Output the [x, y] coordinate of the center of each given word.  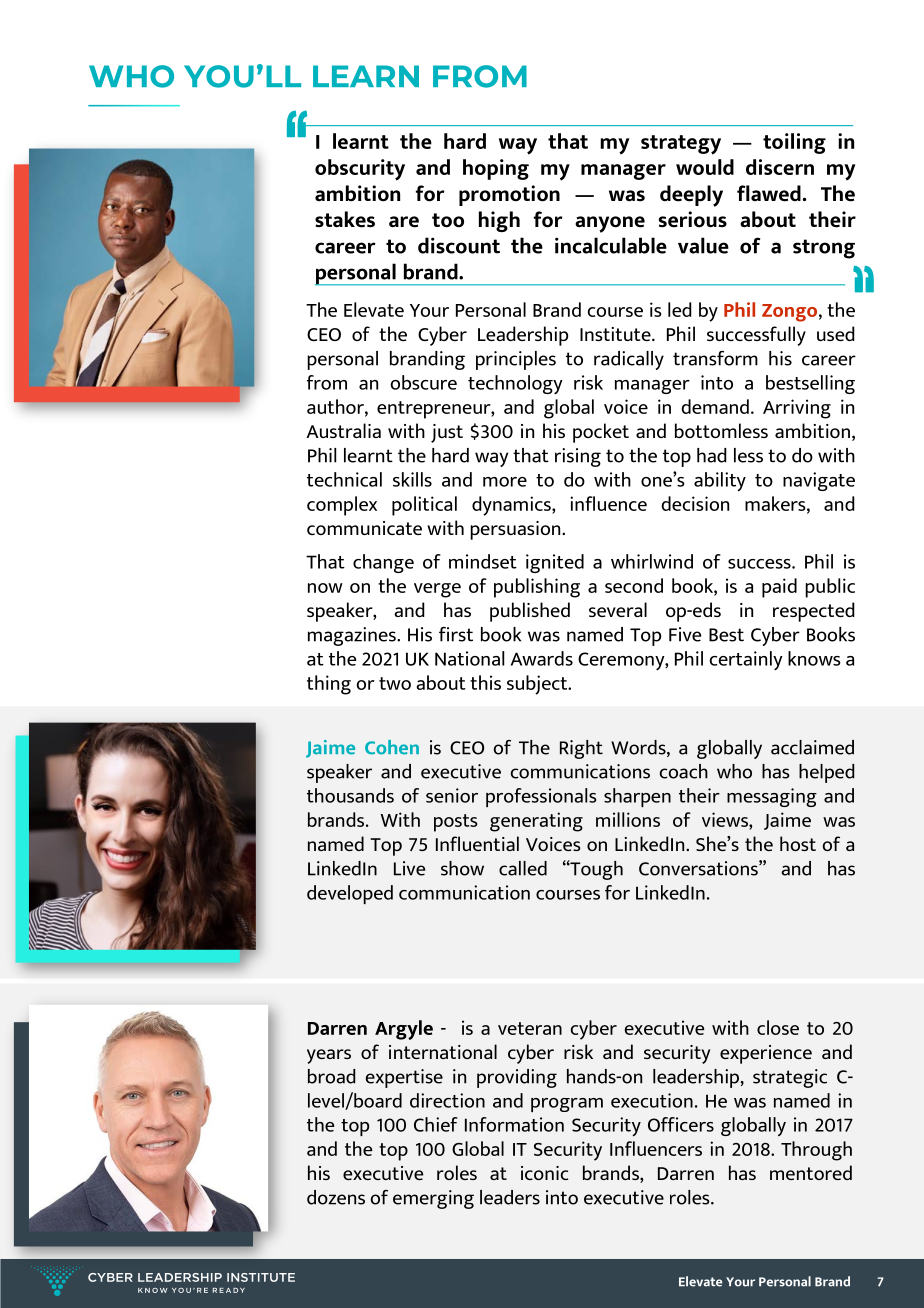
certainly [746, 661]
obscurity [360, 170]
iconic [544, 1173]
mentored [811, 1172]
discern [780, 167]
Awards [542, 658]
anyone [610, 224]
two [395, 683]
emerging [433, 1199]
